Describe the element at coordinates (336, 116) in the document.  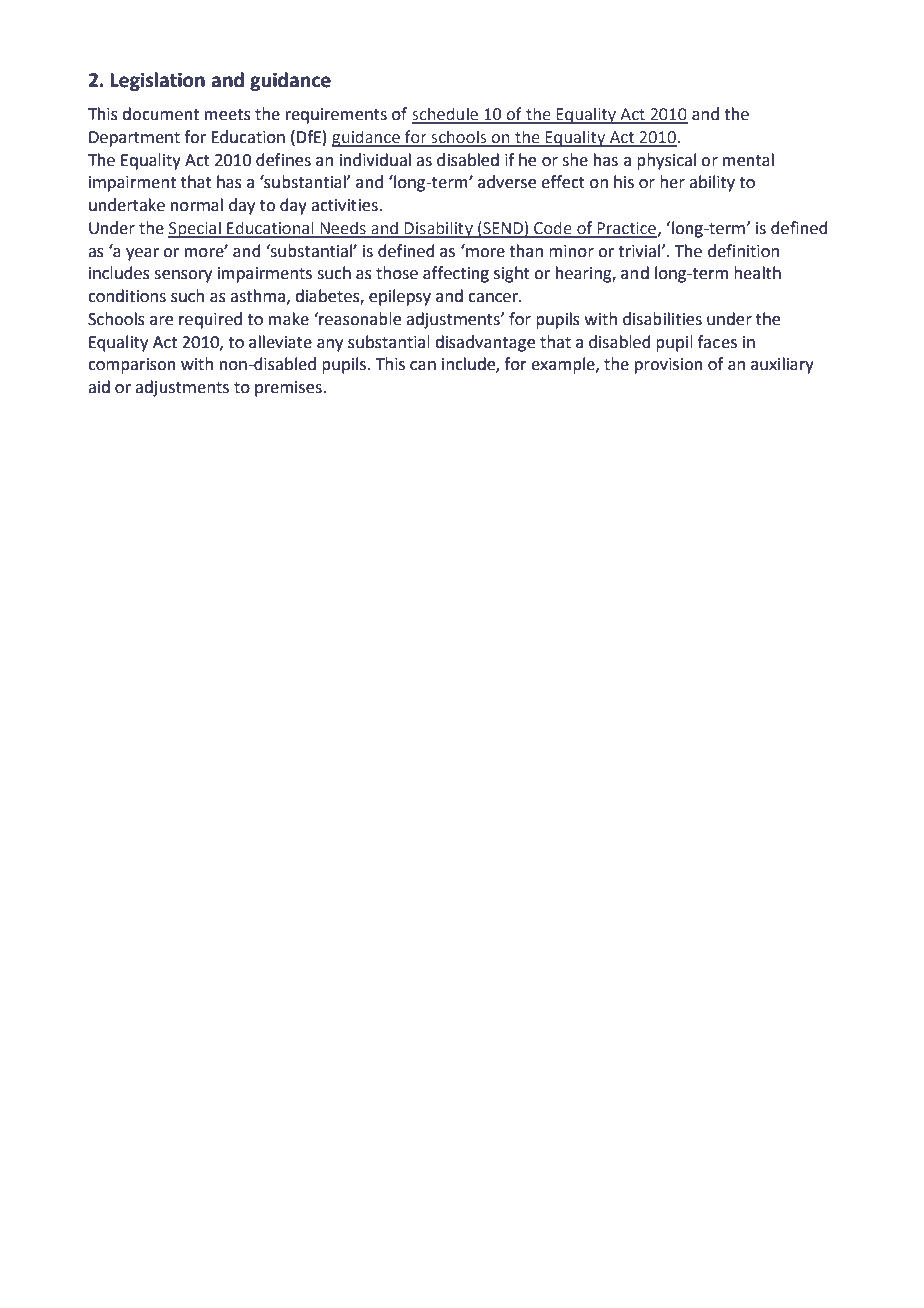
I see `requirements` at that location.
